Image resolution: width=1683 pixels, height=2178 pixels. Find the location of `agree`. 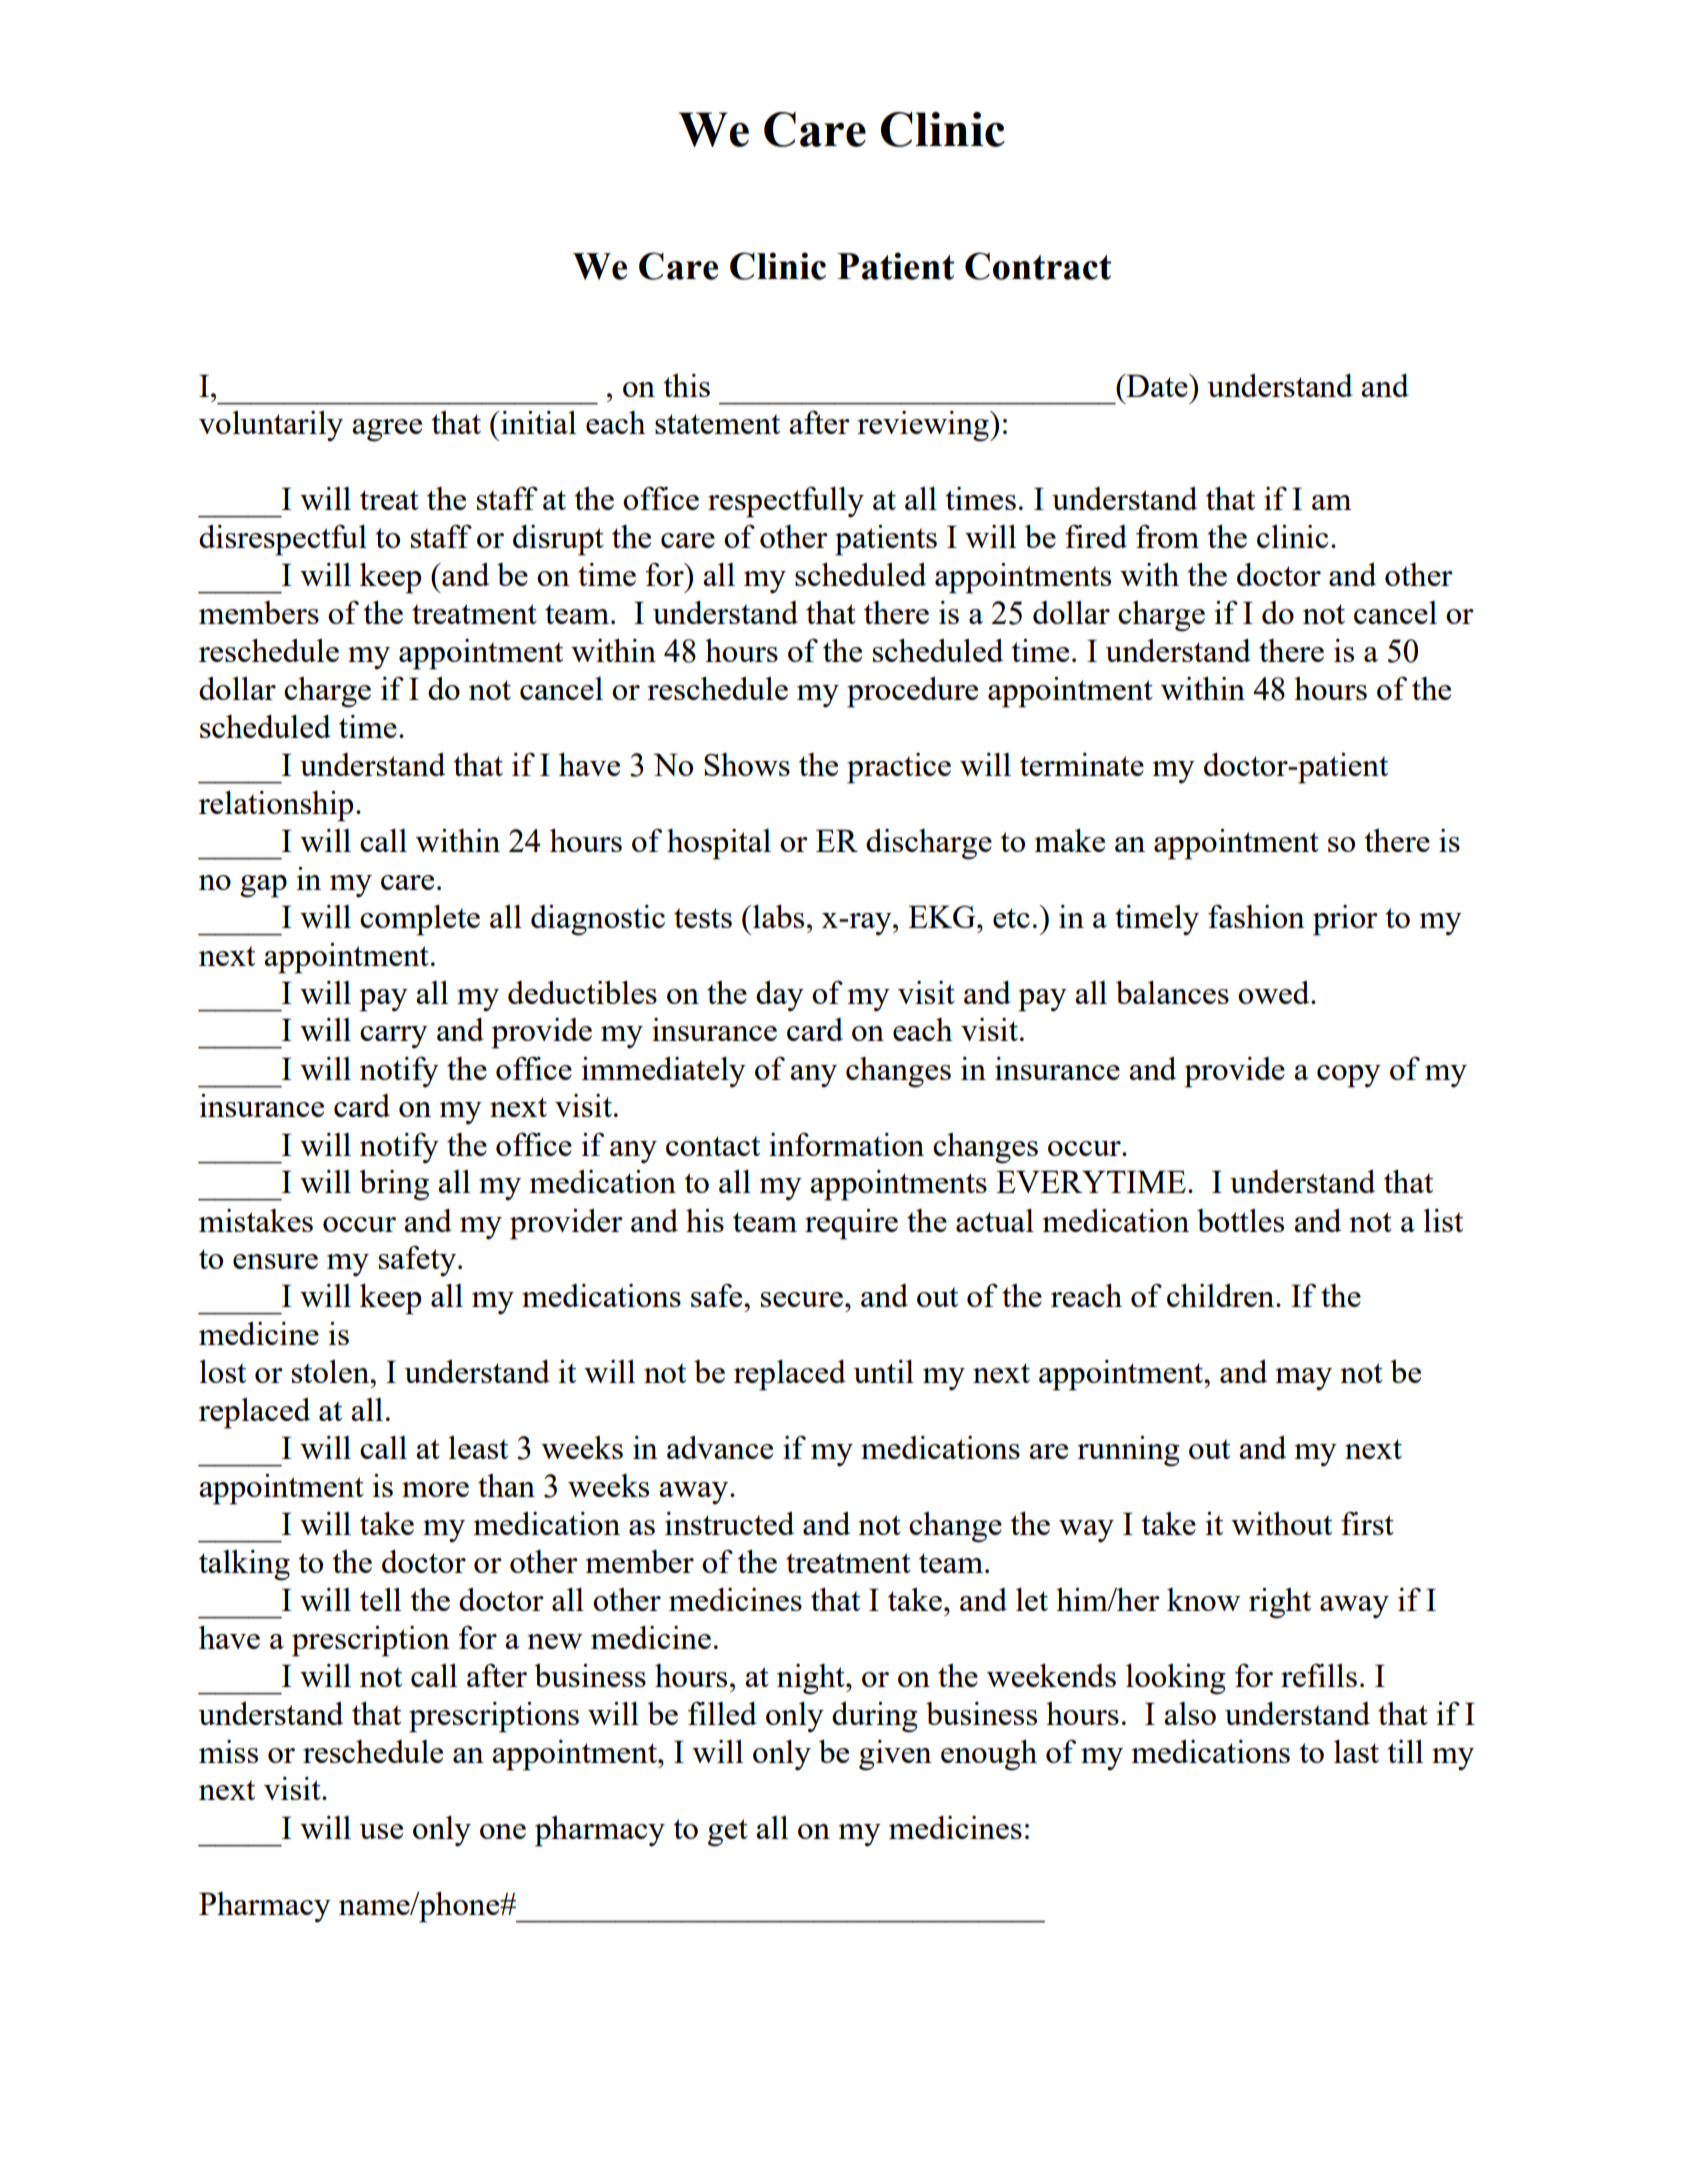

agree is located at coordinates (387, 430).
